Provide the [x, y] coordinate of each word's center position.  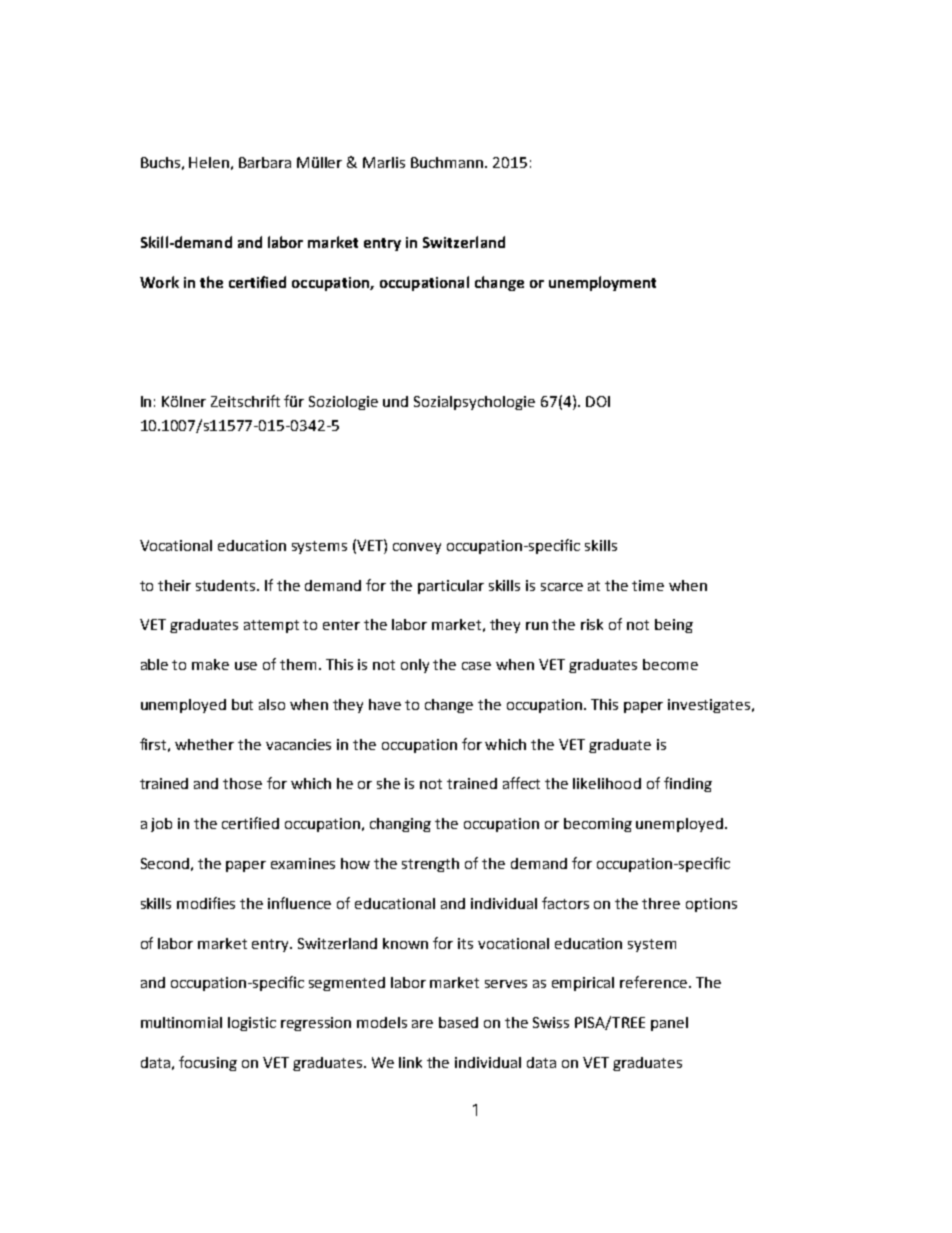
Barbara [265, 162]
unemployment [602, 283]
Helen [209, 162]
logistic [252, 1024]
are [422, 1024]
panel [669, 1024]
